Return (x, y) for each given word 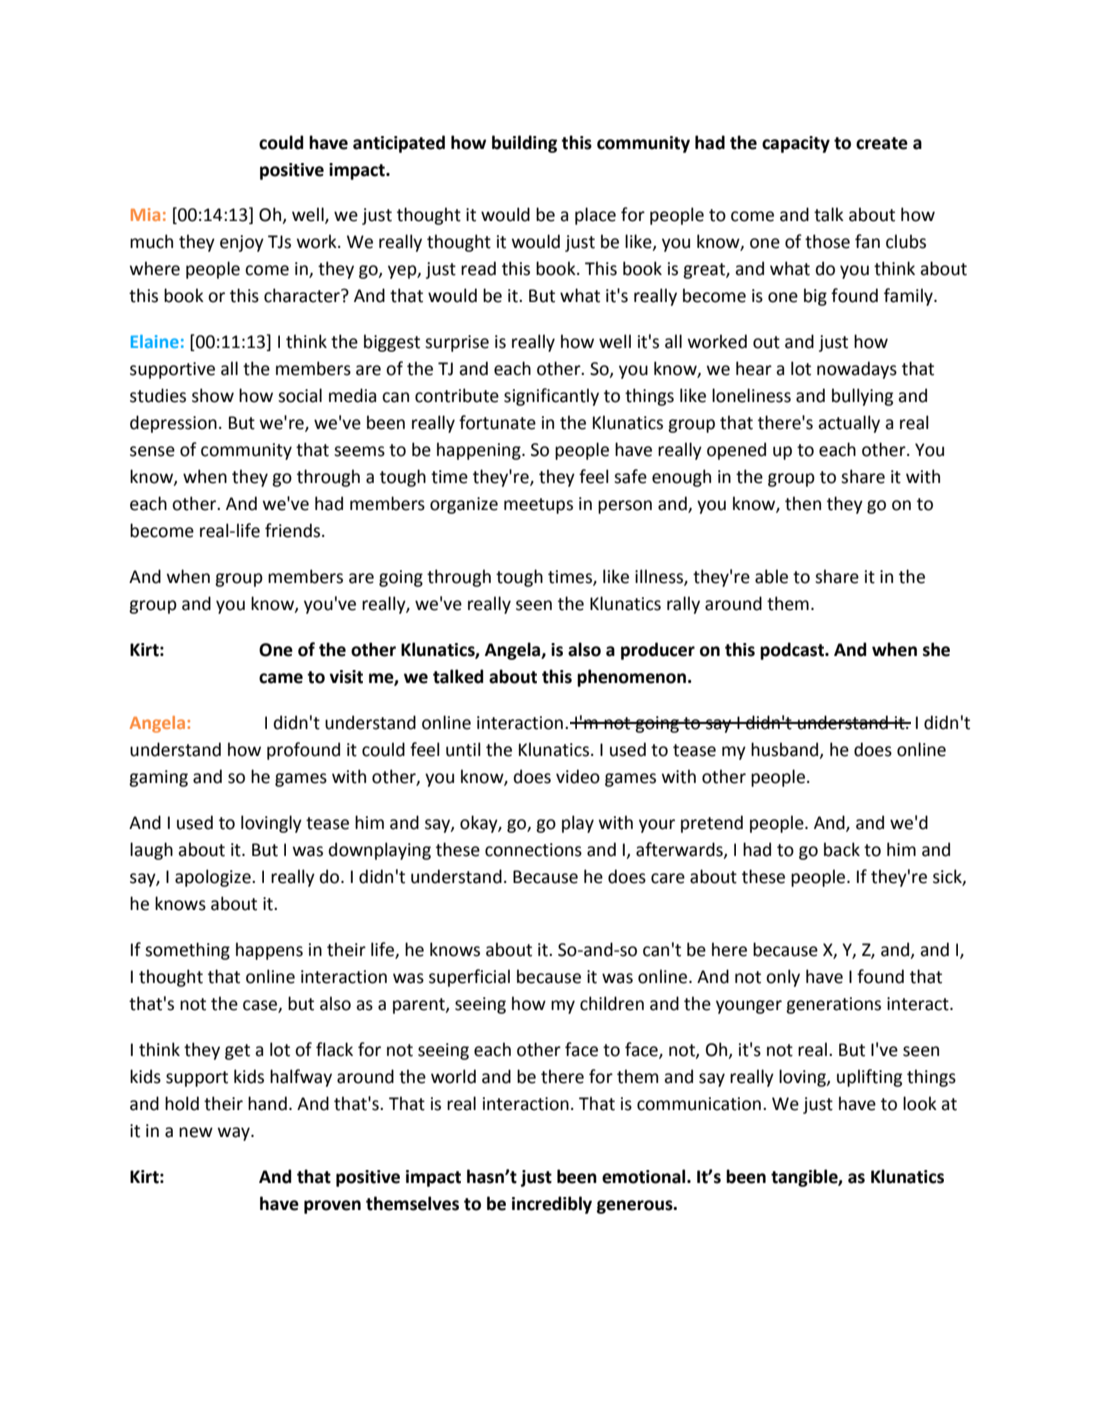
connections (533, 850)
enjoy (242, 243)
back (842, 849)
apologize (214, 878)
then (803, 503)
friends (294, 530)
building (524, 144)
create (882, 143)
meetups (538, 506)
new (196, 1132)
